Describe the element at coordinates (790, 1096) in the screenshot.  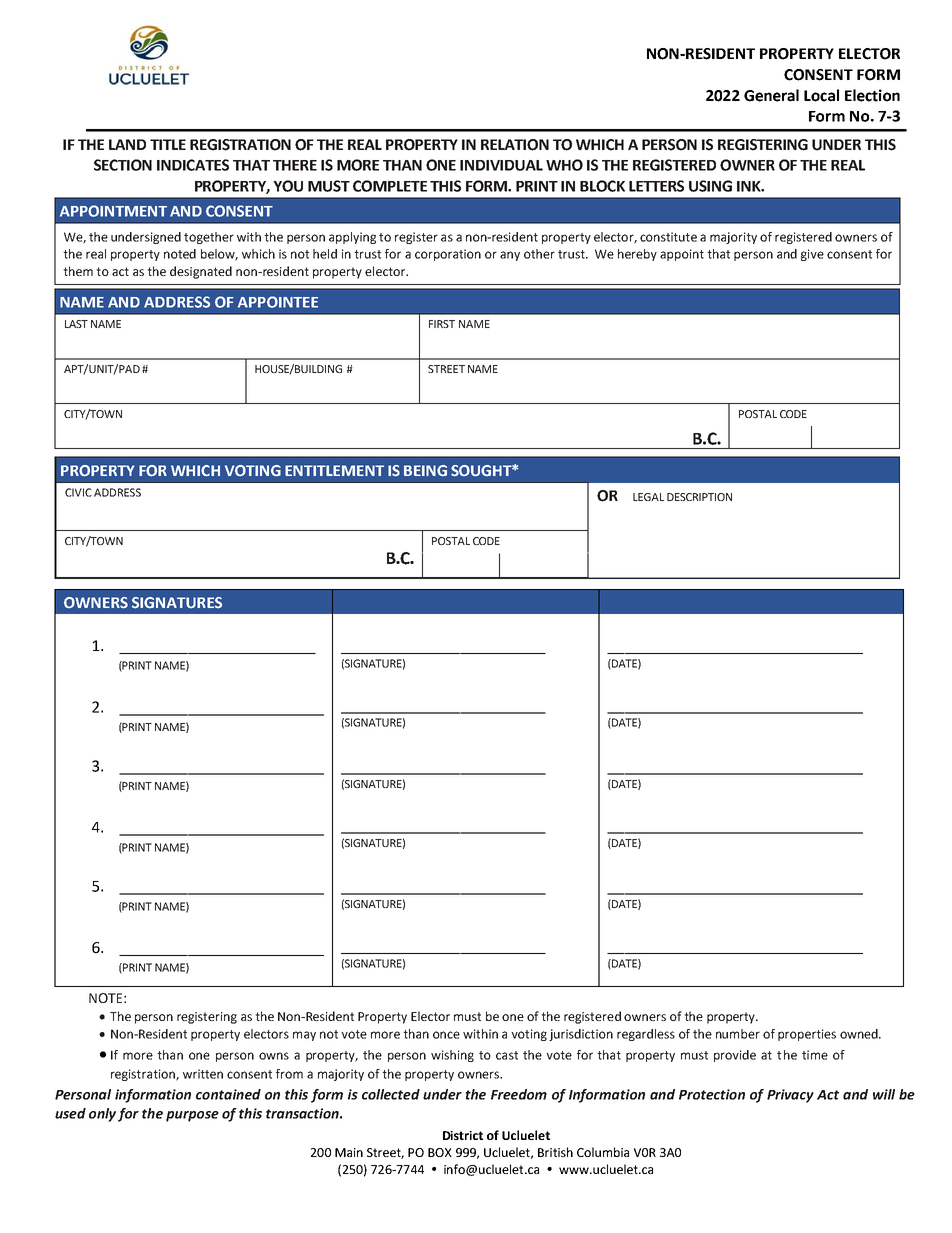
I see `Privacy` at that location.
